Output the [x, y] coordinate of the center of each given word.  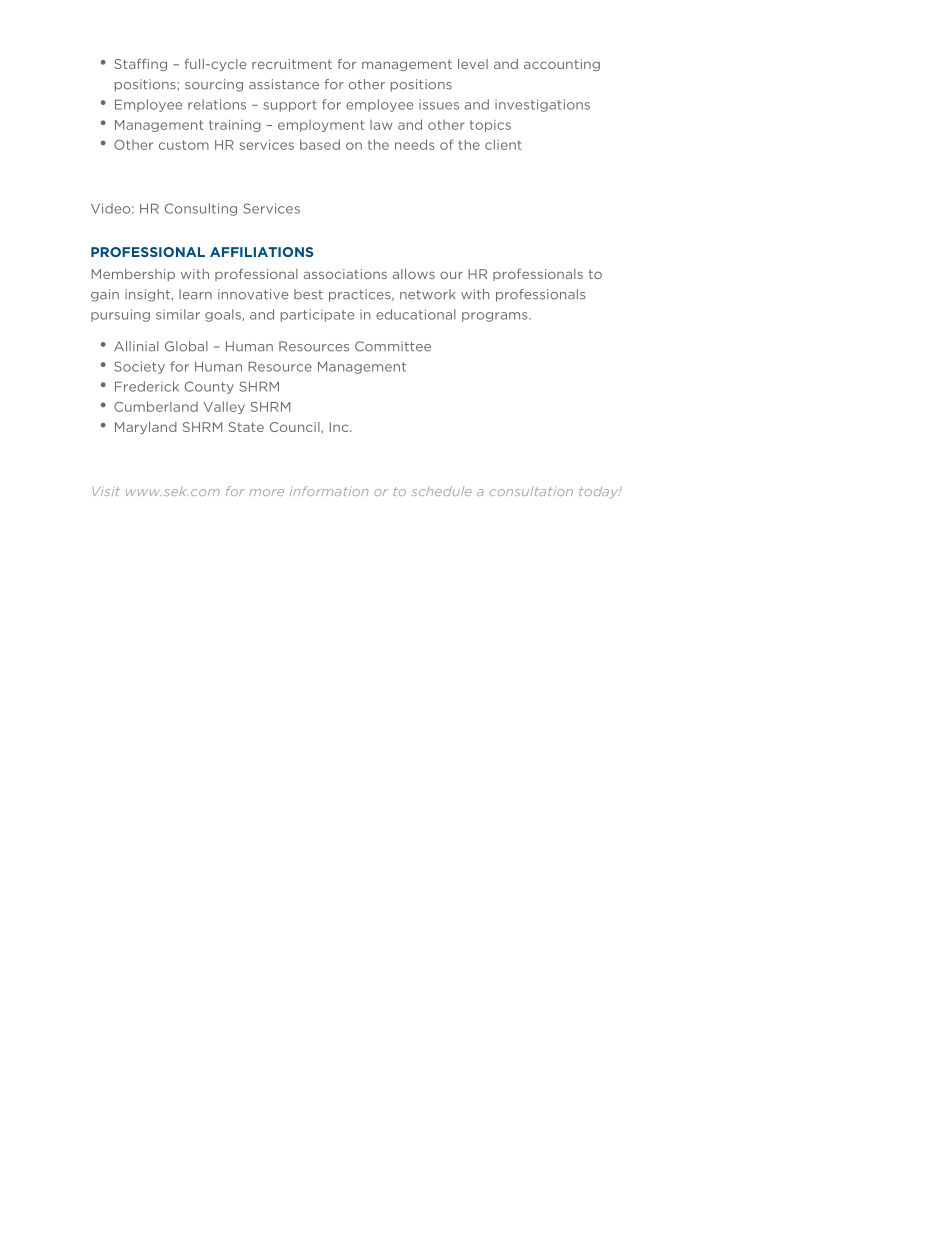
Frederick [147, 386]
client [503, 144]
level [473, 64]
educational [416, 314]
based [320, 144]
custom [184, 145]
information [329, 491]
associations [345, 274]
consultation [531, 491]
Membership [133, 275]
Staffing [140, 65]
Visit [106, 491]
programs [496, 317]
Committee [393, 346]
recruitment [292, 64]
